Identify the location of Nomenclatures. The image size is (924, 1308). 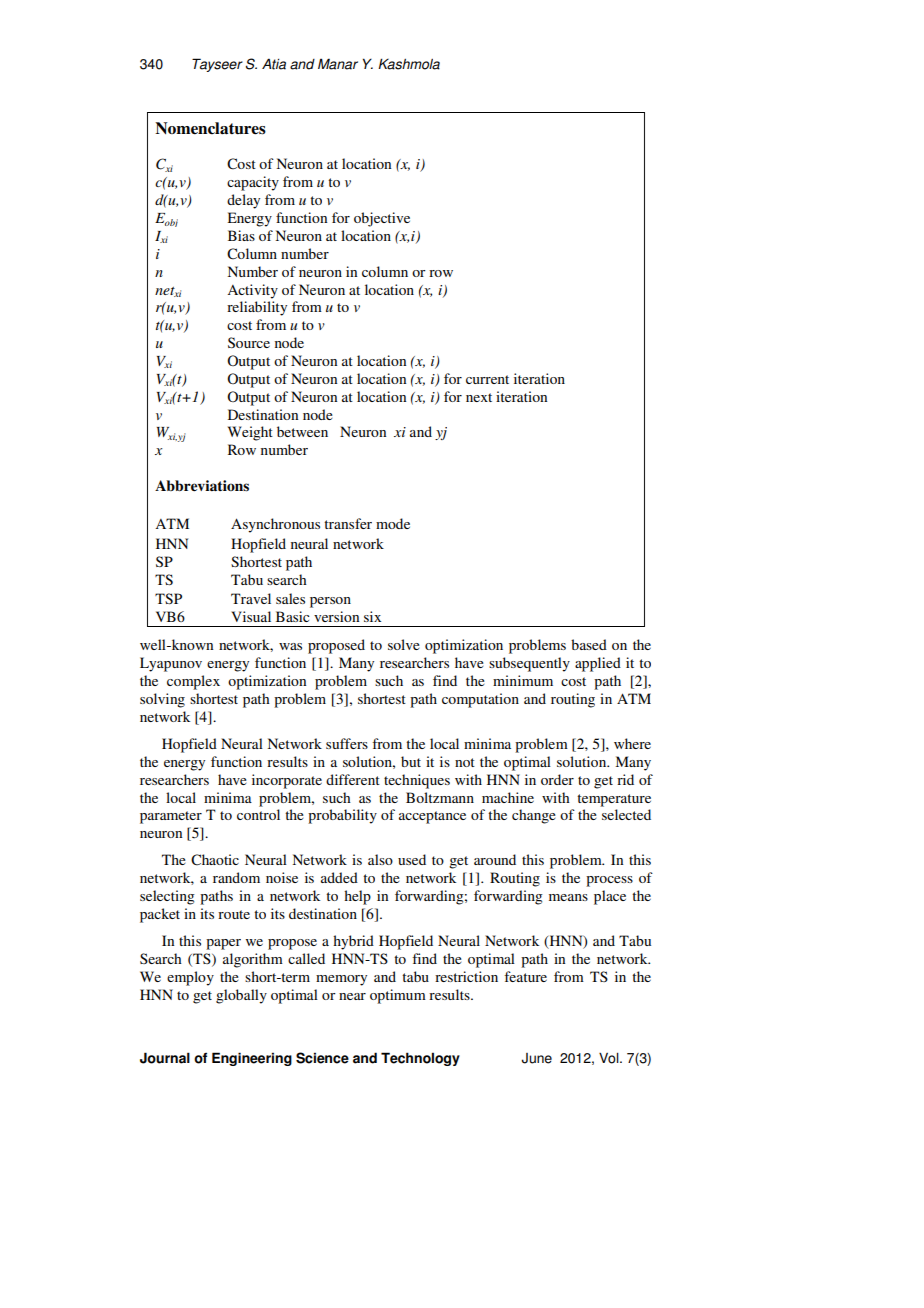
(210, 128).
